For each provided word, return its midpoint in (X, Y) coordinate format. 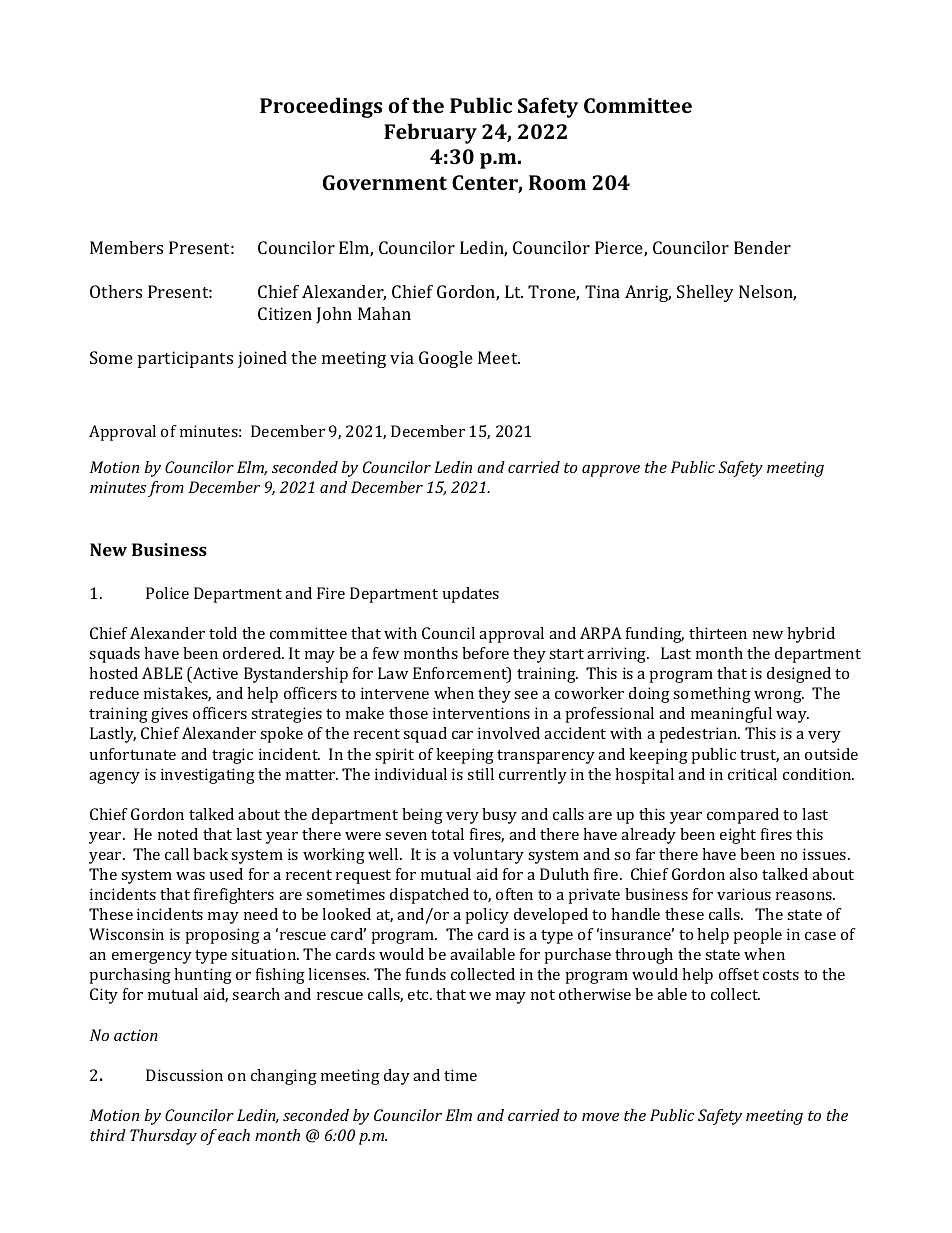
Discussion (184, 1075)
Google (446, 359)
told (223, 633)
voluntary (488, 856)
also (743, 874)
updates (471, 595)
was (190, 876)
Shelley (705, 293)
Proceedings (321, 107)
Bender (762, 247)
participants (185, 359)
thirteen (718, 633)
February (430, 133)
